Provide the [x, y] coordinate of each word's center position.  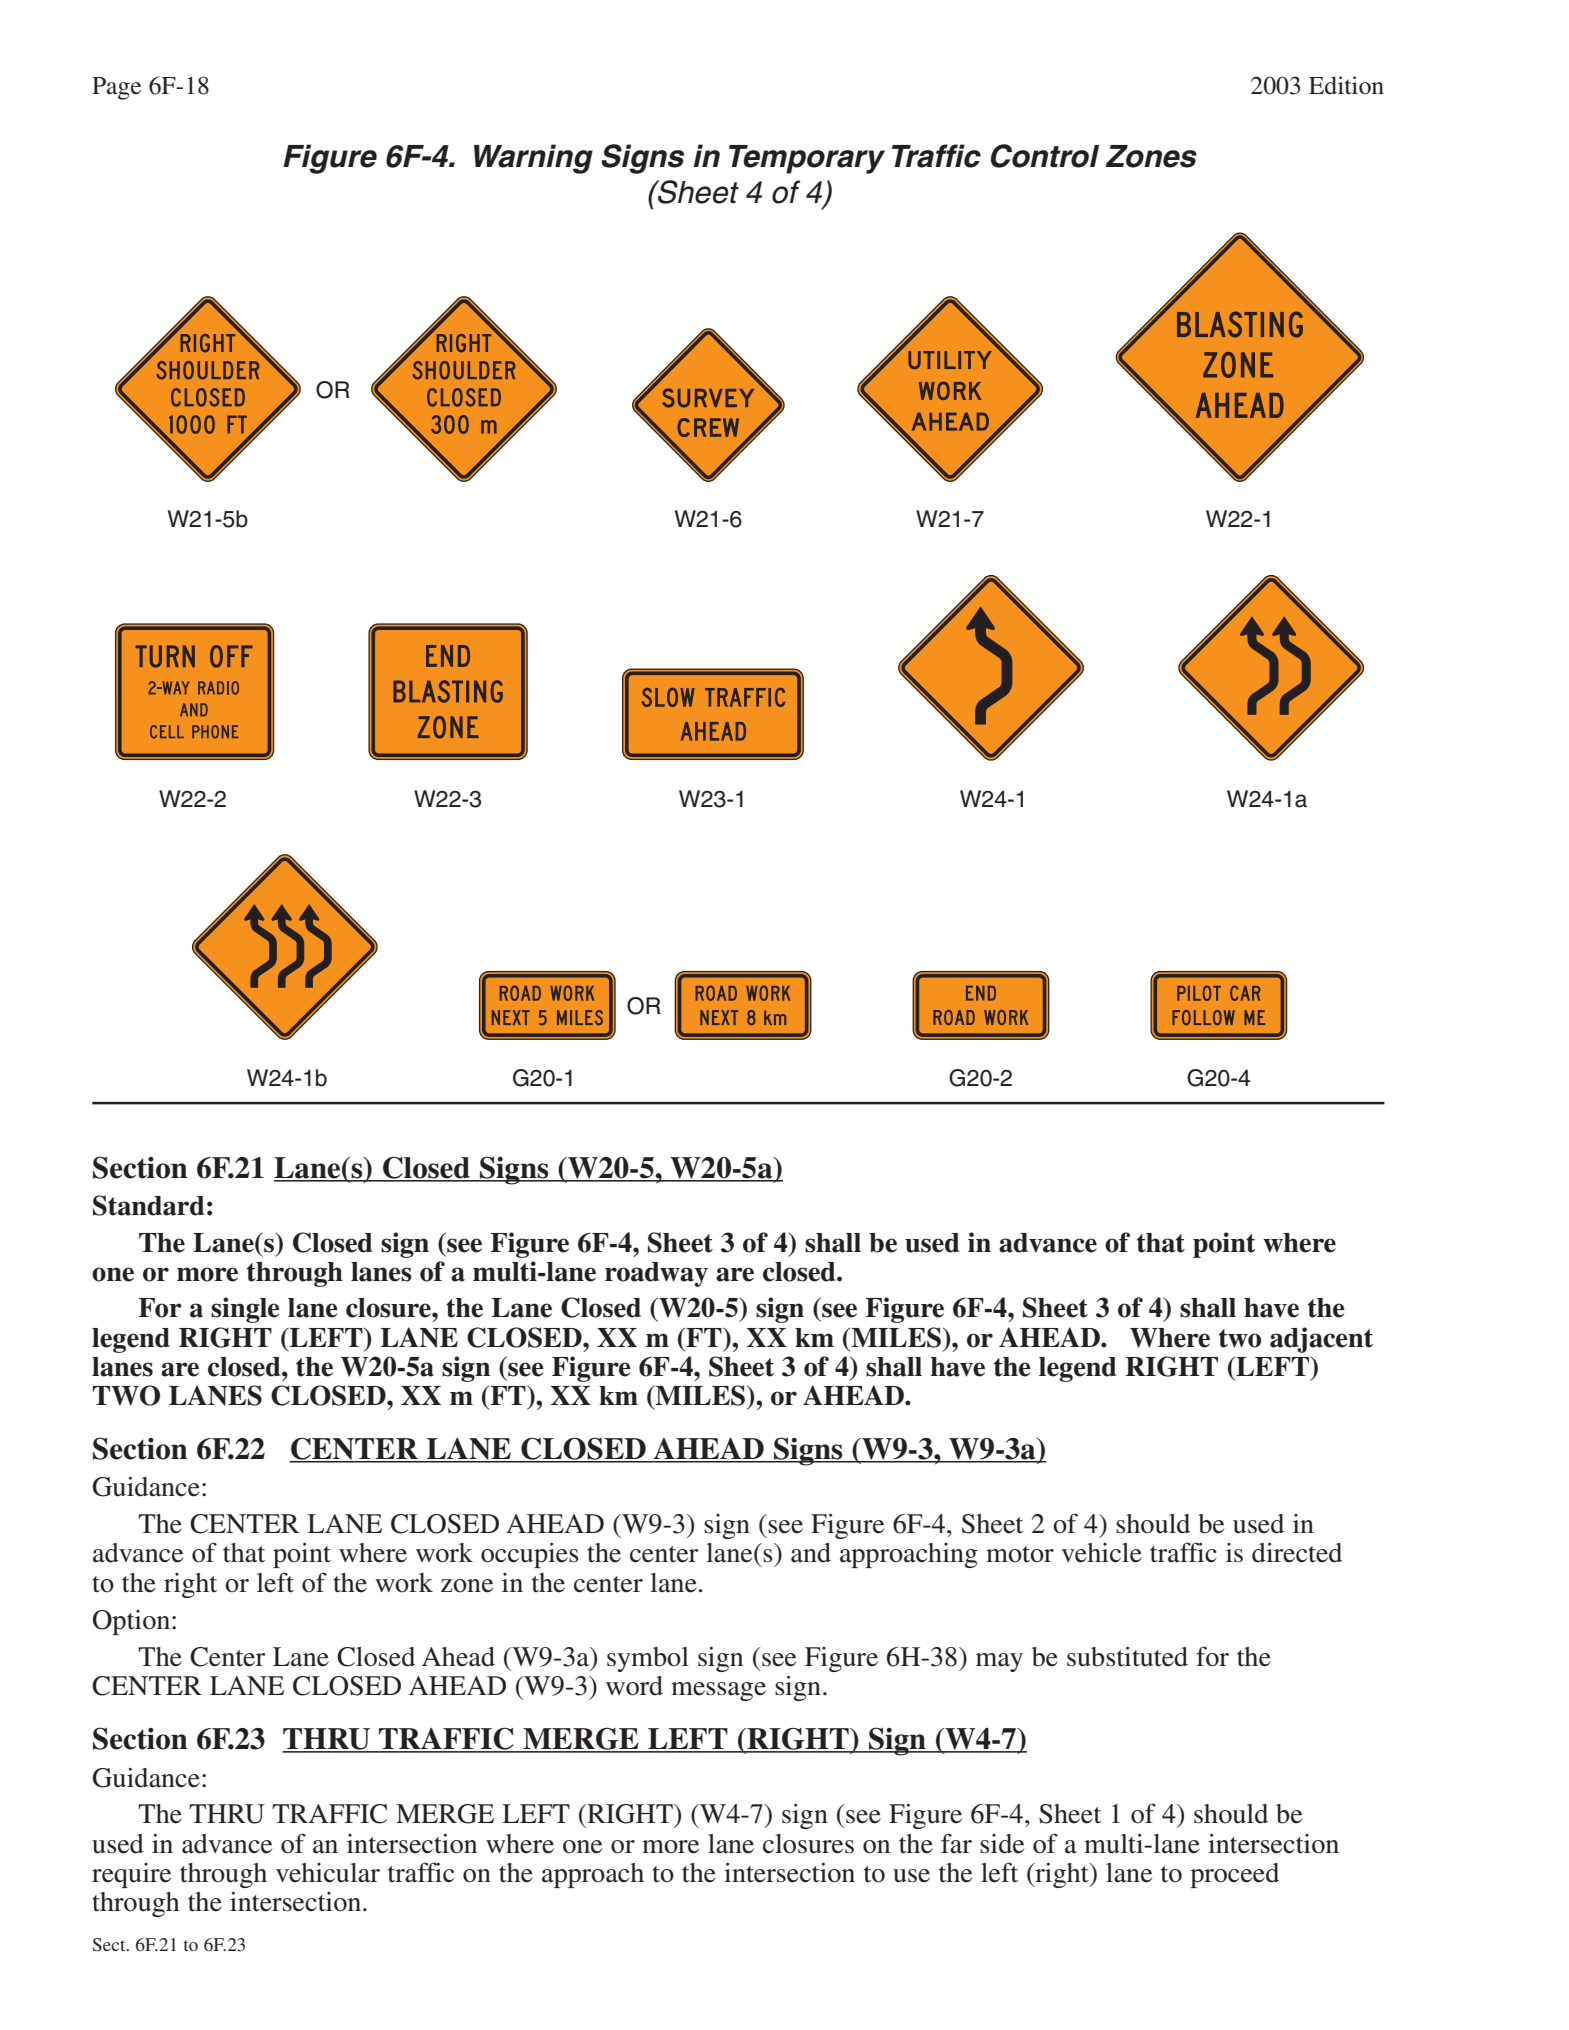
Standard [149, 1205]
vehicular [328, 1873]
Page [116, 88]
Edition [1346, 85]
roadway [656, 1274]
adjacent [1321, 1340]
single [245, 1310]
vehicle [1101, 1553]
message [718, 1691]
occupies [530, 1555]
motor [1020, 1554]
